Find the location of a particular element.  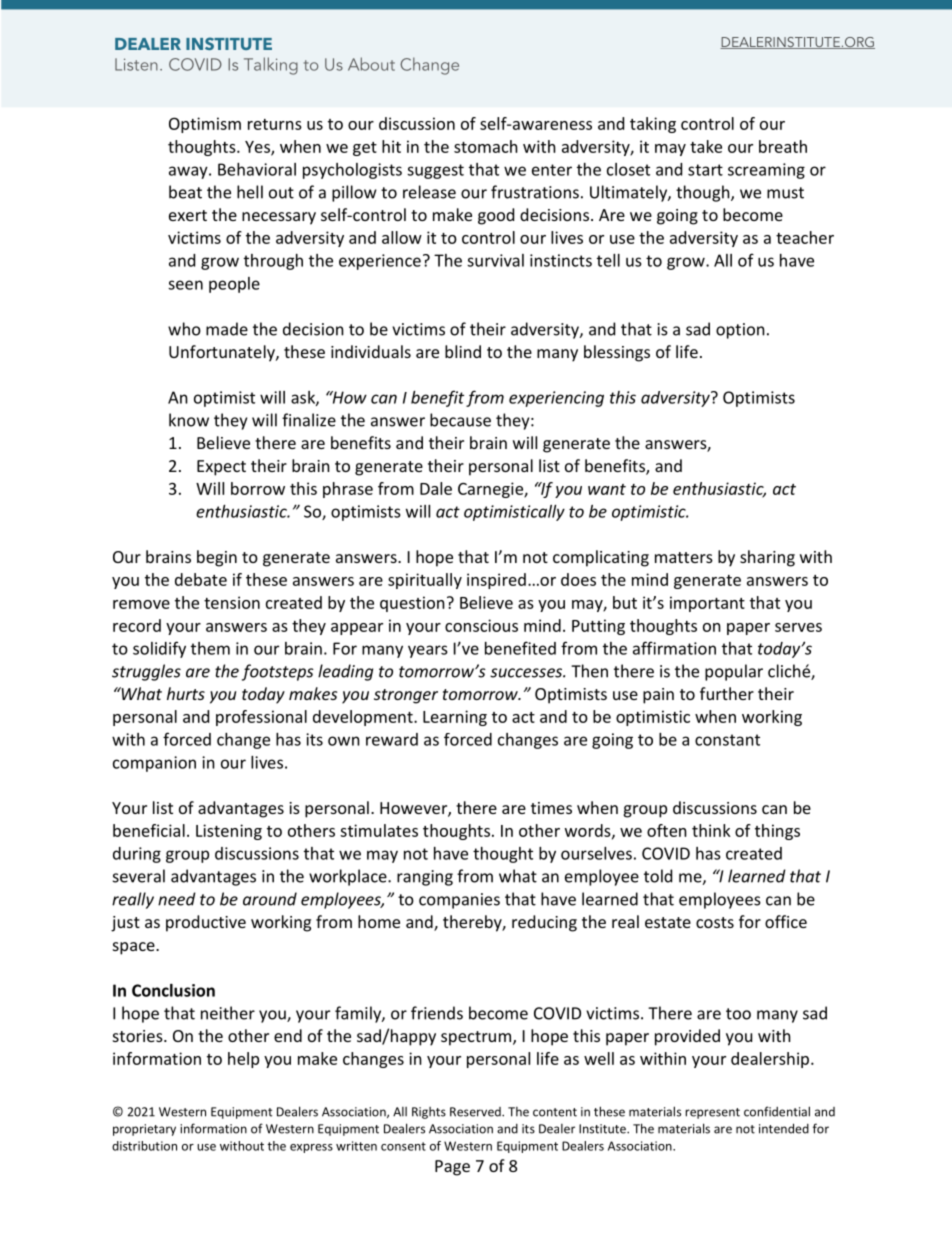

tension is located at coordinates (232, 602).
